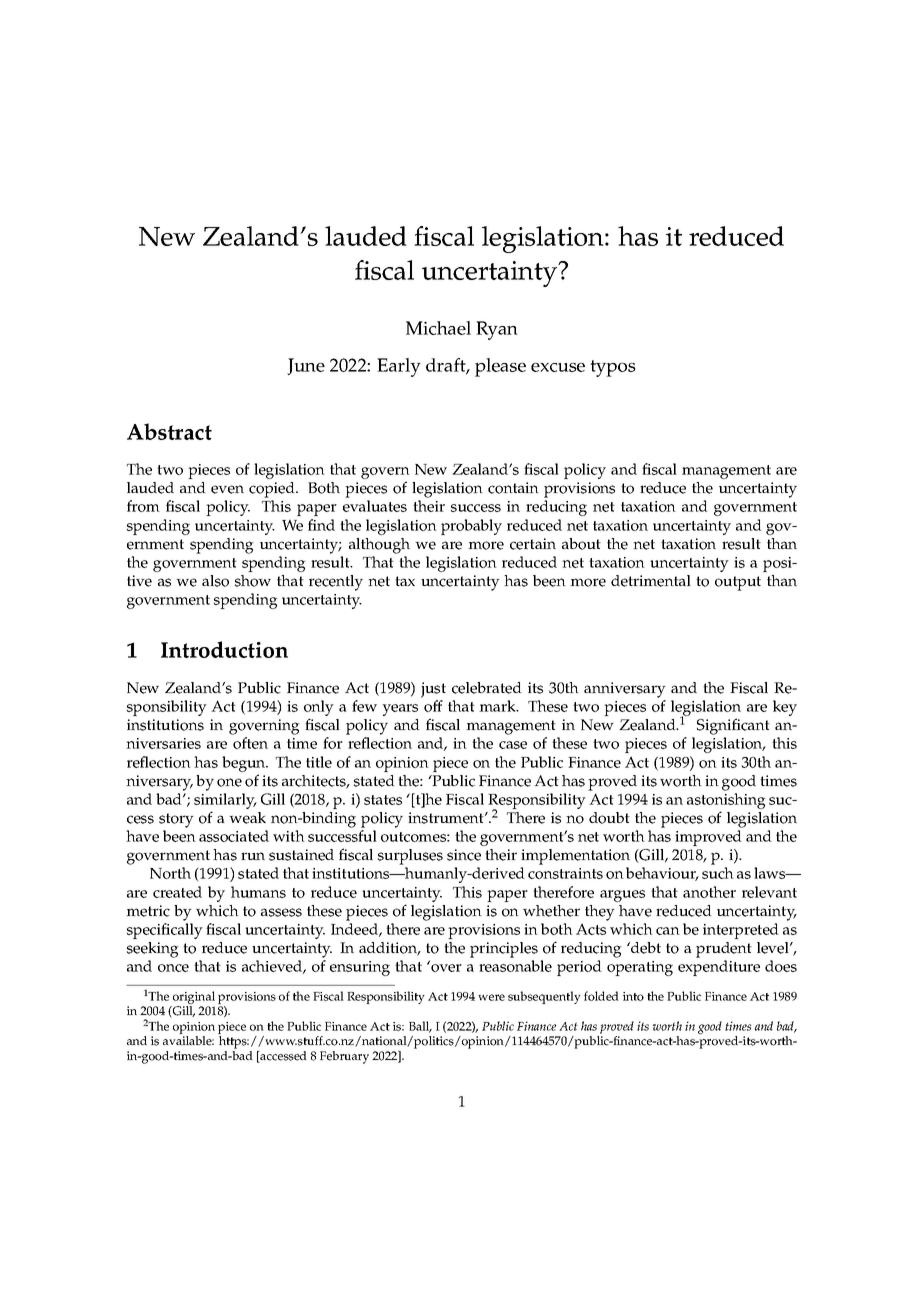 The height and width of the screenshot is (1308, 924). I want to click on typos, so click(613, 368).
